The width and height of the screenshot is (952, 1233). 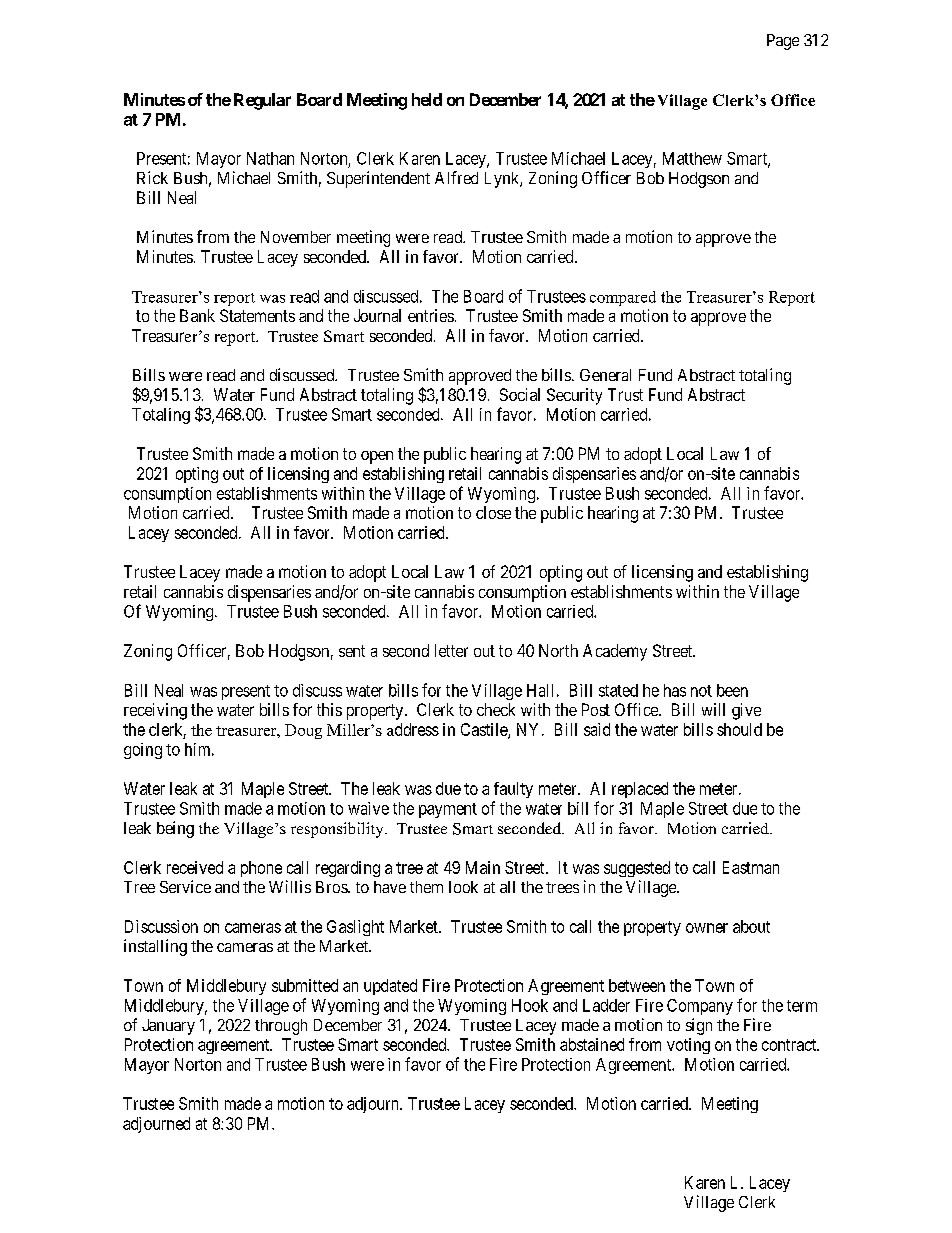 I want to click on open, so click(x=377, y=457).
